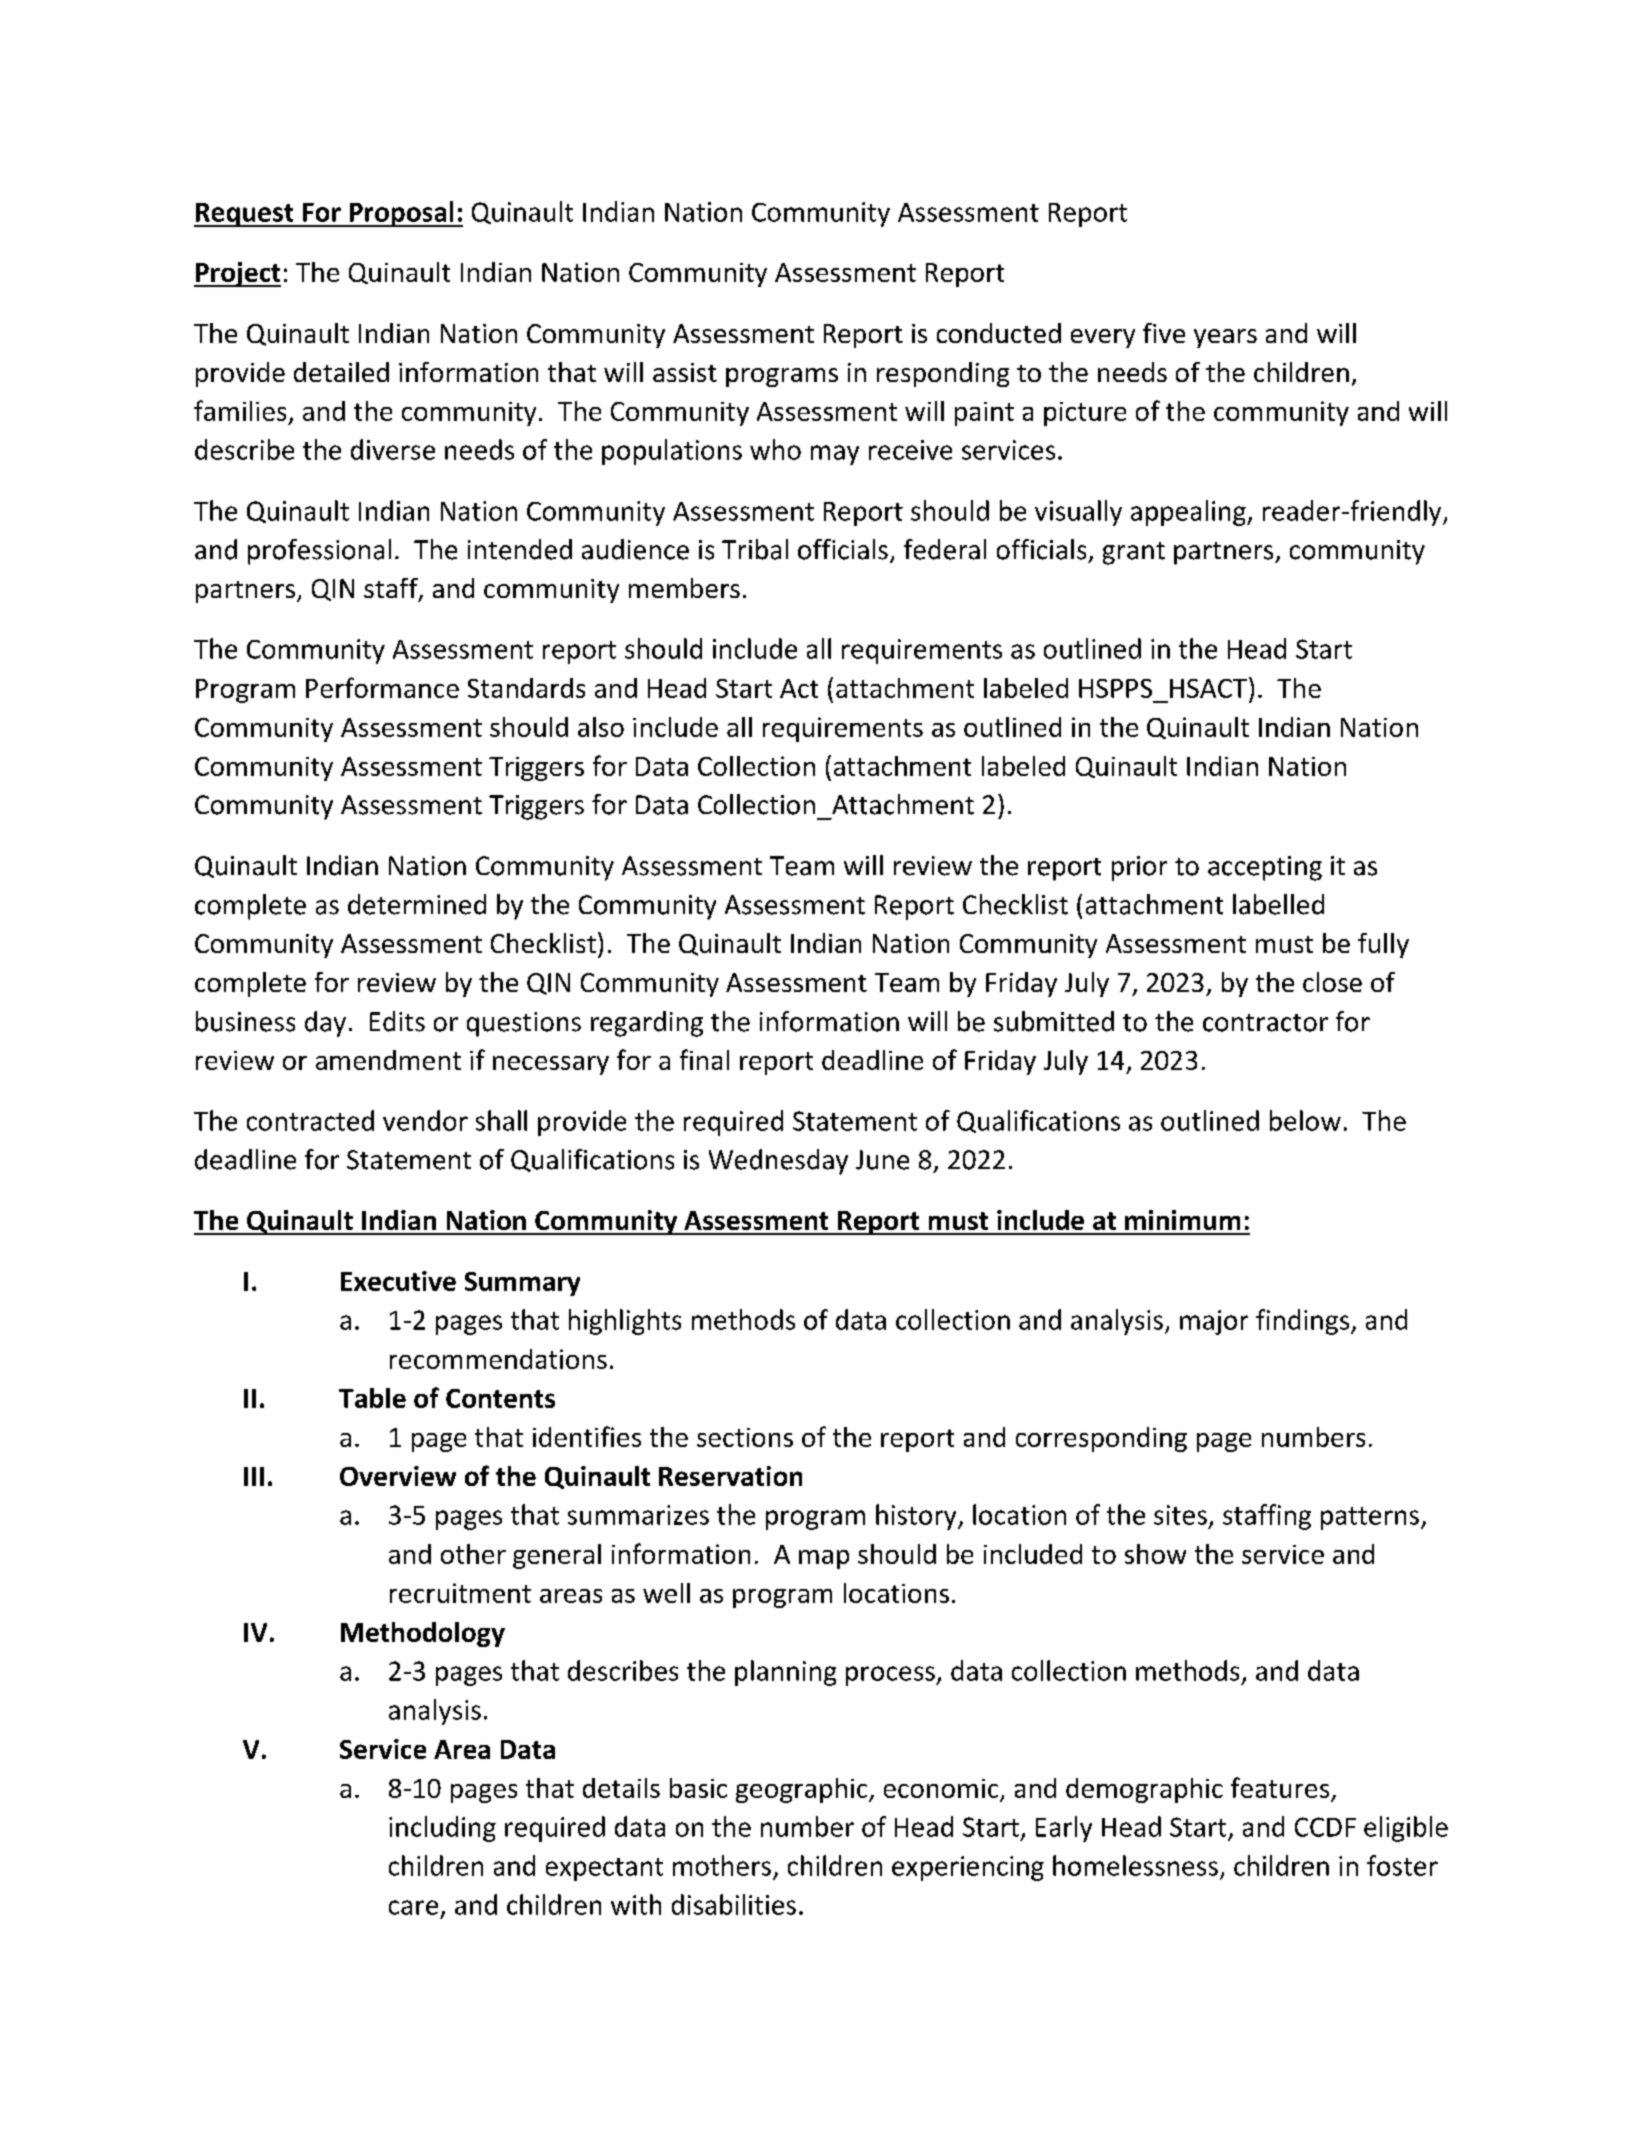  Describe the element at coordinates (803, 1790) in the document. I see `geographic` at that location.
